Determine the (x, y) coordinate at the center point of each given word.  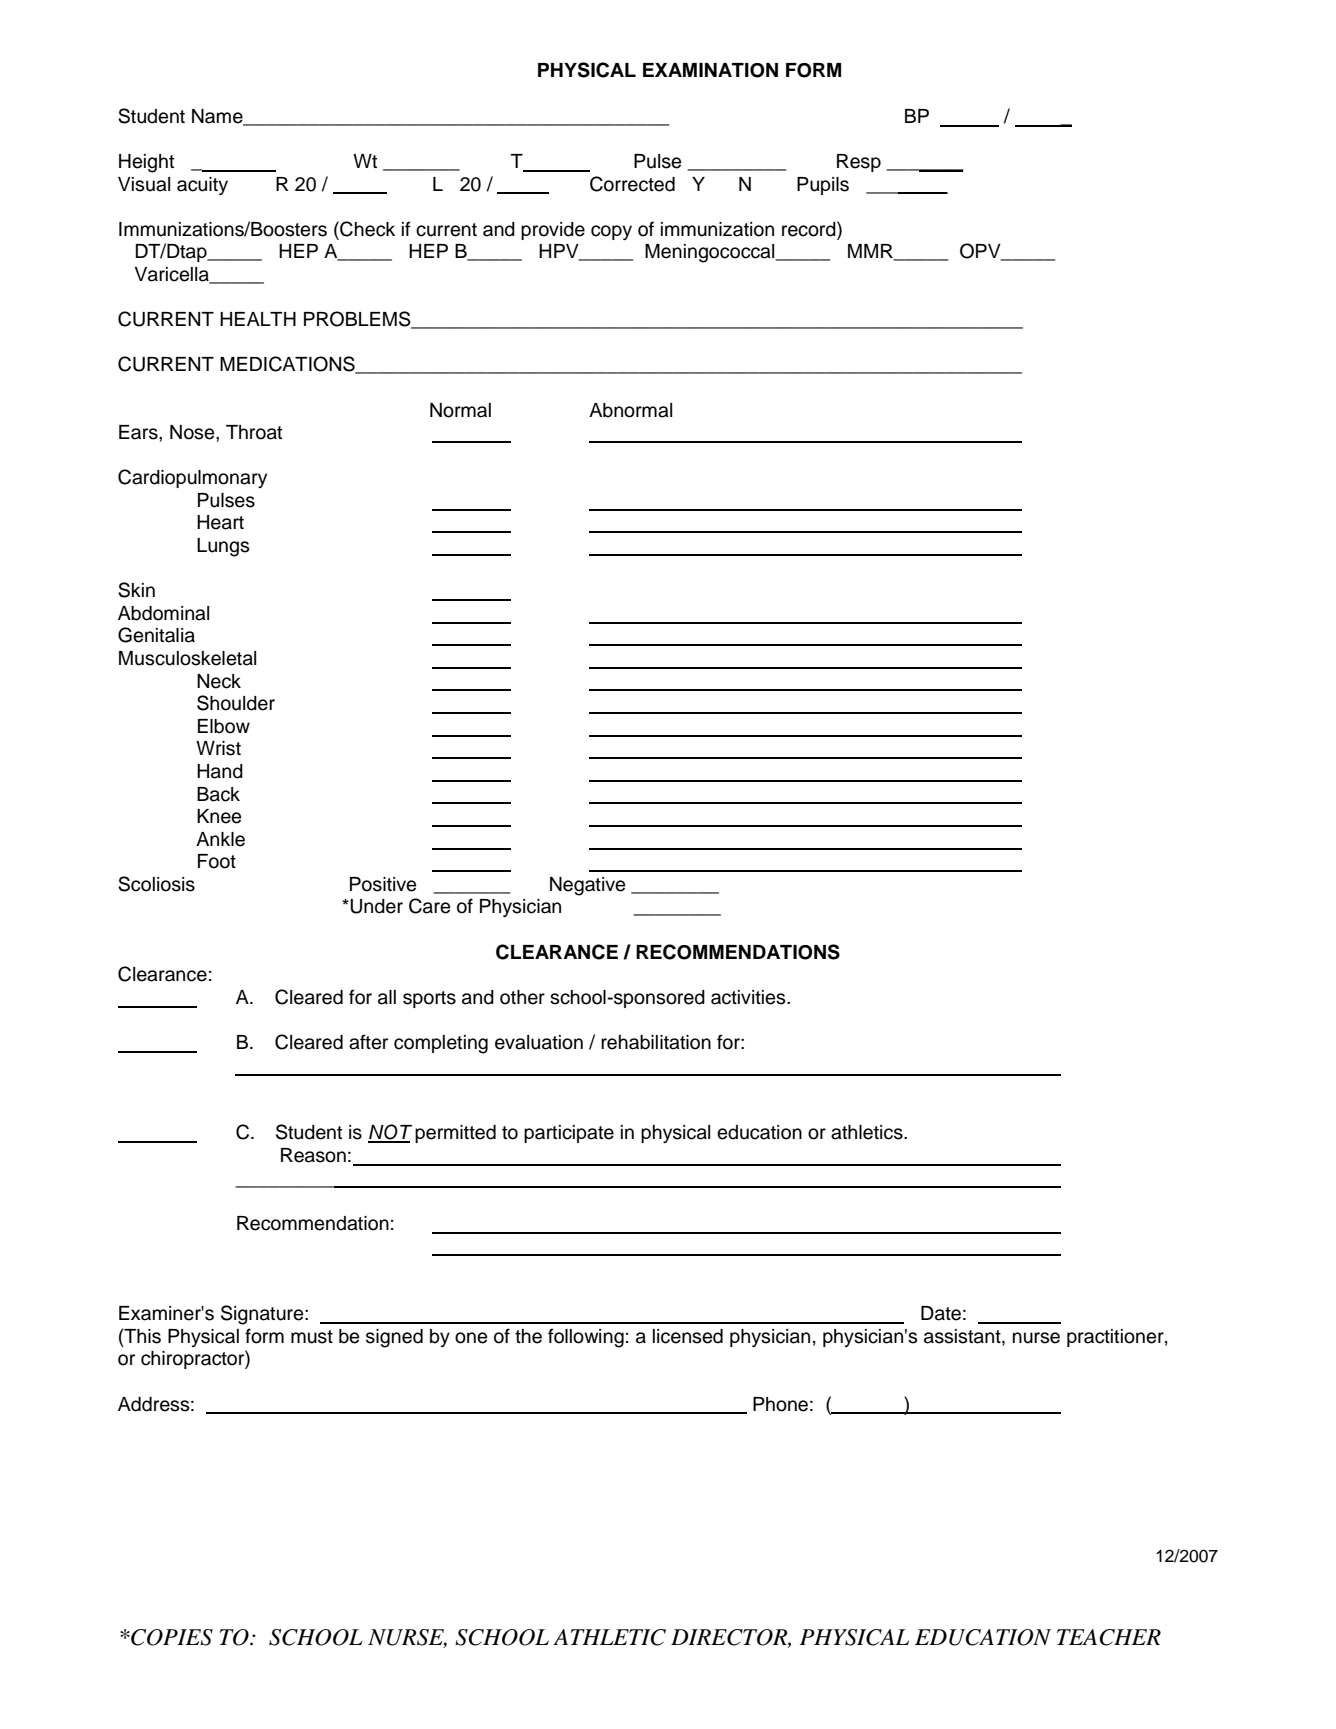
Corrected (632, 184)
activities (749, 997)
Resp (859, 163)
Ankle (220, 839)
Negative (588, 886)
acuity (202, 186)
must (312, 1337)
